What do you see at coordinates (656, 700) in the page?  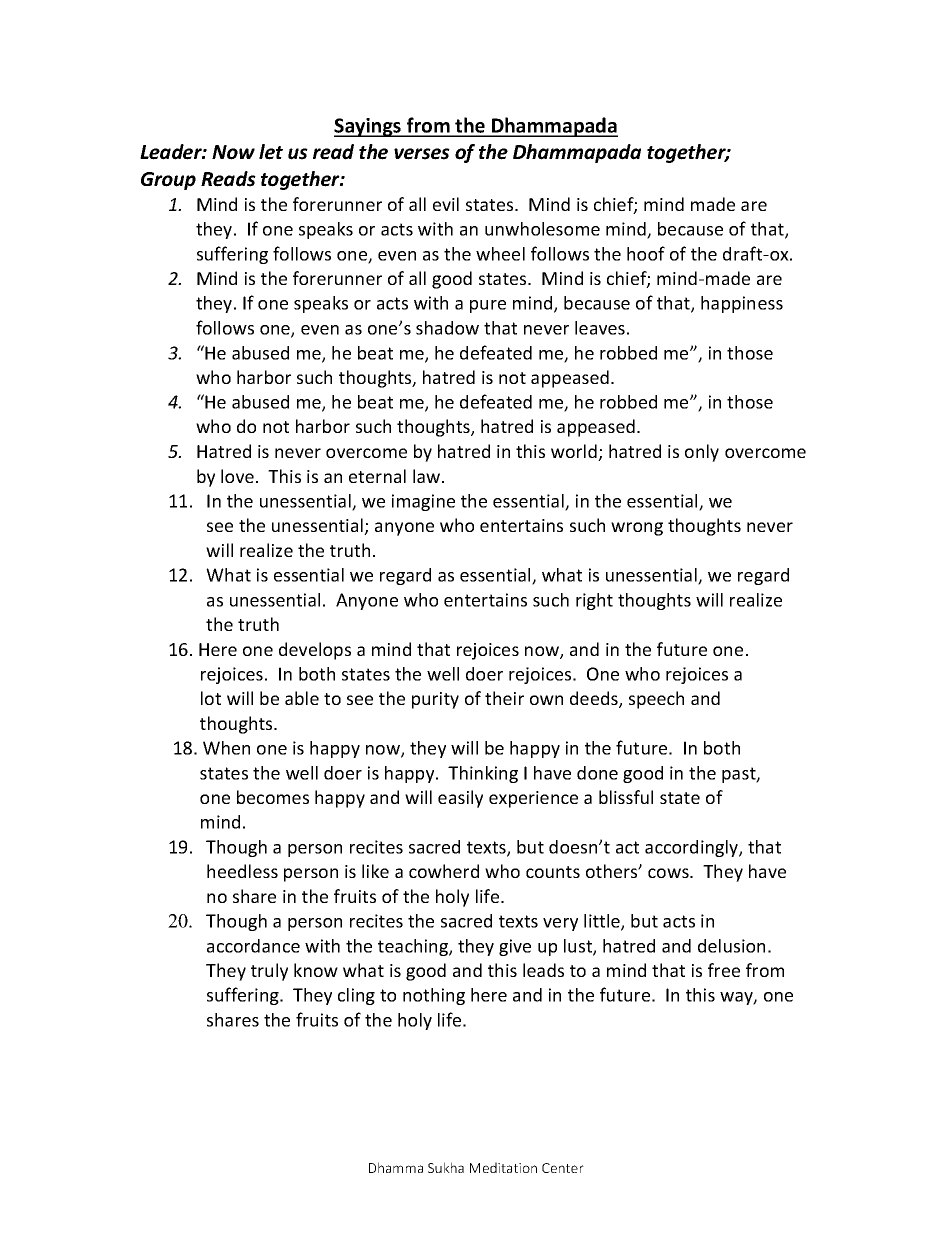 I see `speech` at bounding box center [656, 700].
